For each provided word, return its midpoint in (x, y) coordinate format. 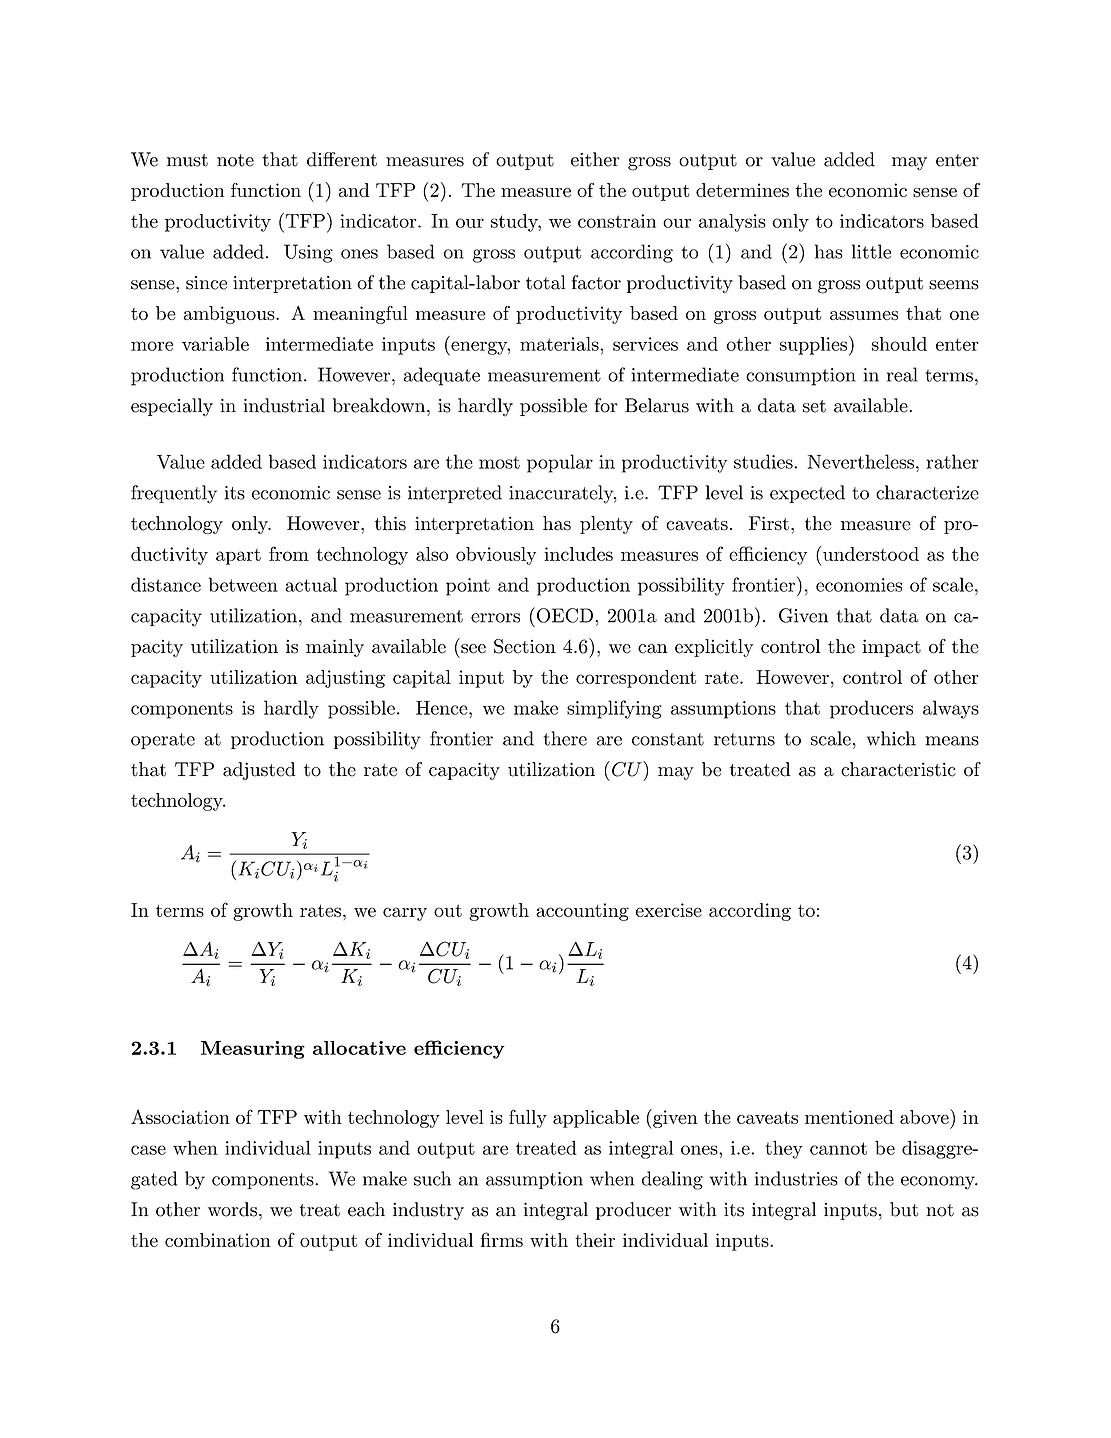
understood (871, 554)
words (232, 1209)
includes (578, 554)
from (289, 553)
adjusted (259, 771)
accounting (582, 912)
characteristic (898, 769)
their (595, 1240)
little (871, 251)
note (235, 160)
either (595, 159)
